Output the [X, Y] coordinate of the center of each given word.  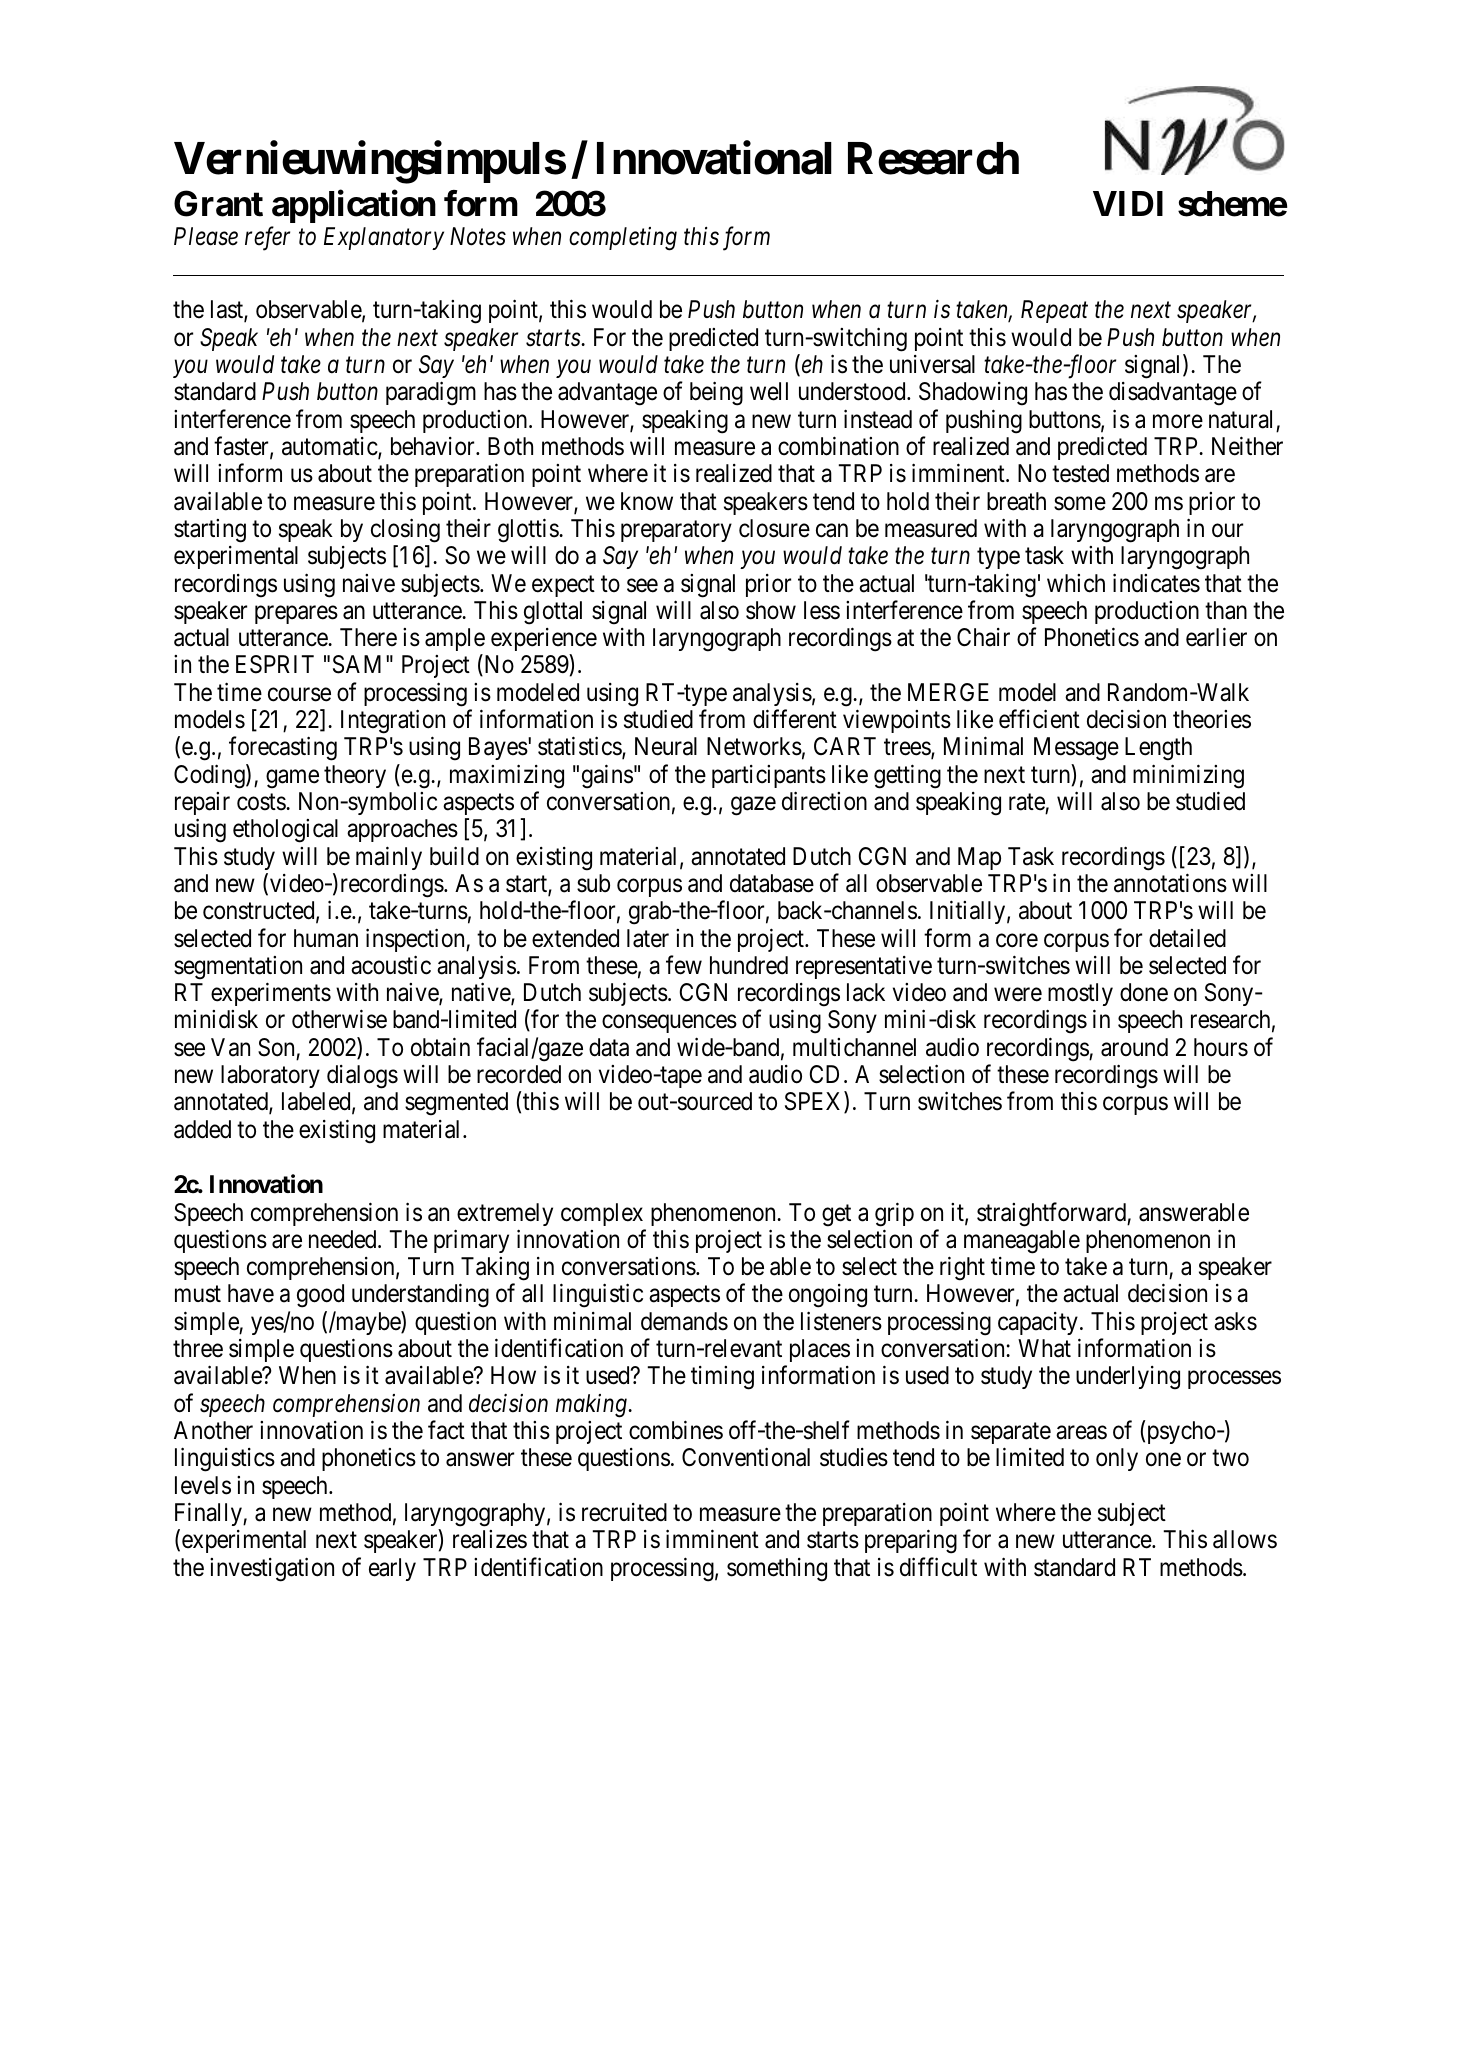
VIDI [1128, 203]
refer [267, 238]
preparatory [676, 531]
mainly [389, 858]
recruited [624, 1512]
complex [602, 1214]
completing [623, 239]
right [962, 1268]
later [648, 938]
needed [344, 1239]
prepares [296, 615]
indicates [1156, 583]
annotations [1170, 883]
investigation [272, 1569]
